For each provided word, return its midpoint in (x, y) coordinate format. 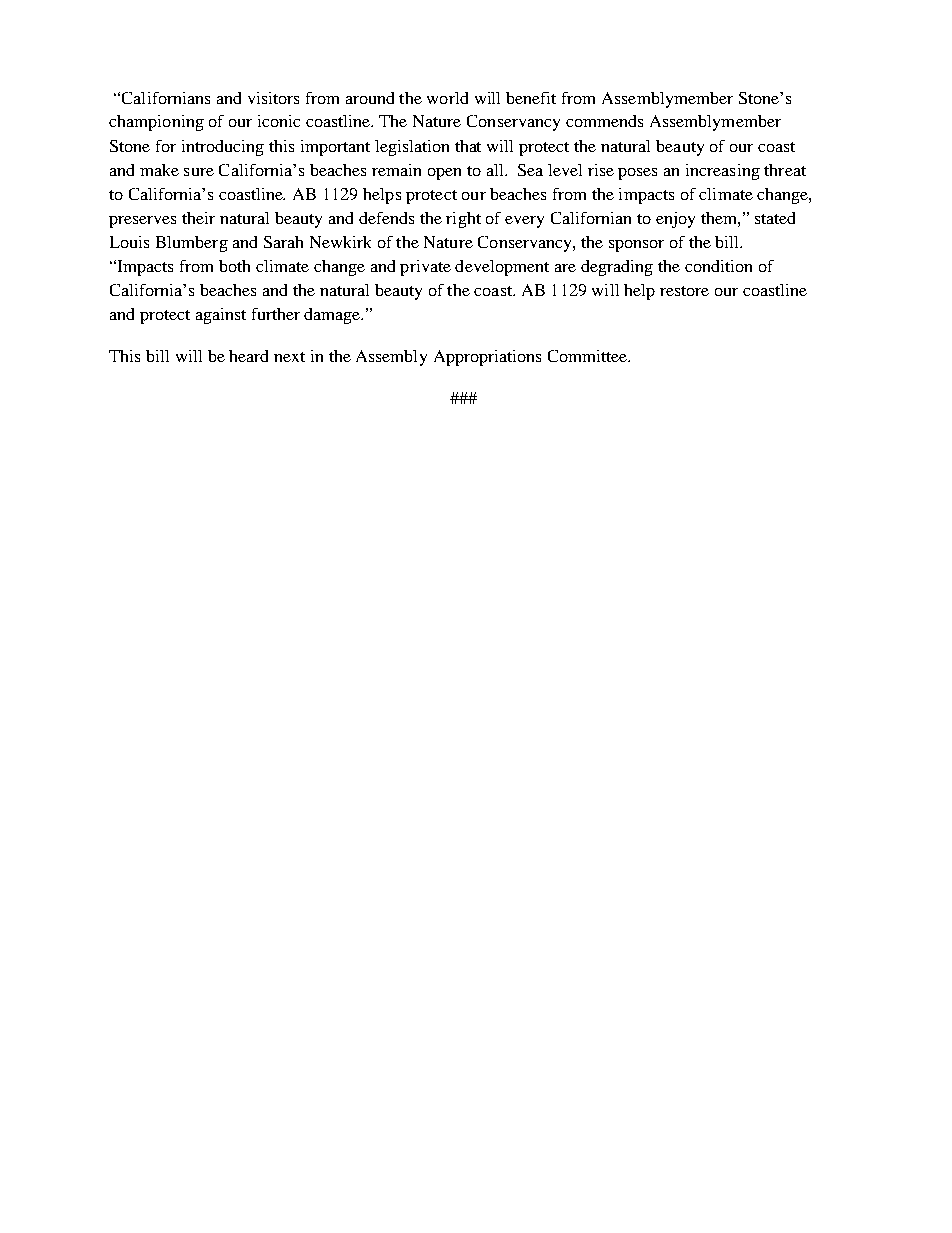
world (447, 98)
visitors (273, 98)
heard (248, 356)
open (444, 174)
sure (199, 172)
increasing (723, 172)
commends (604, 121)
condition (718, 266)
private (425, 268)
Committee (589, 356)
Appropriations (487, 358)
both (234, 266)
